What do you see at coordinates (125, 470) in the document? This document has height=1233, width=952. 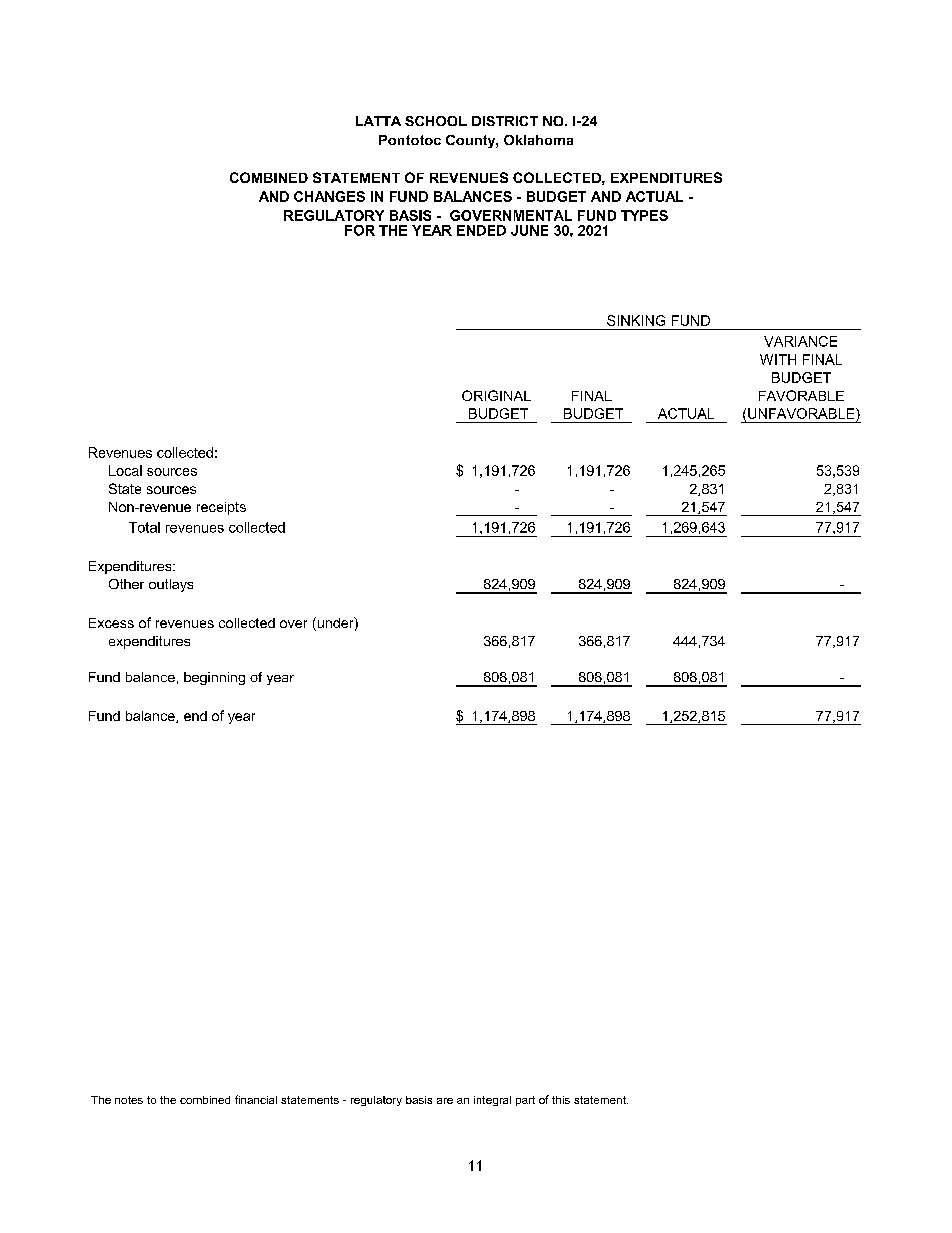 I see `Local` at bounding box center [125, 470].
